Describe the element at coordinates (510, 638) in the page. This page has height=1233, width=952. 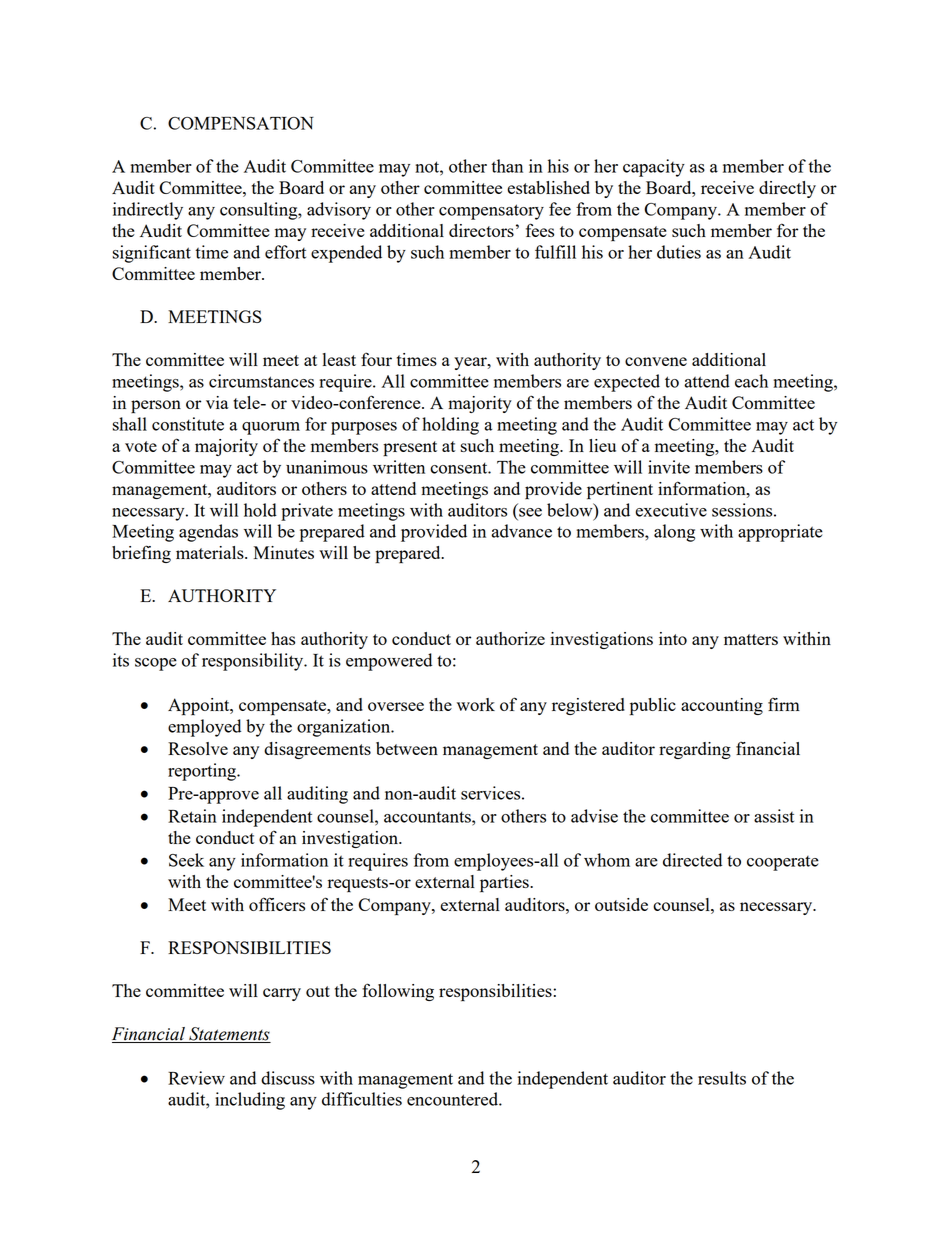
I see `authorize` at that location.
